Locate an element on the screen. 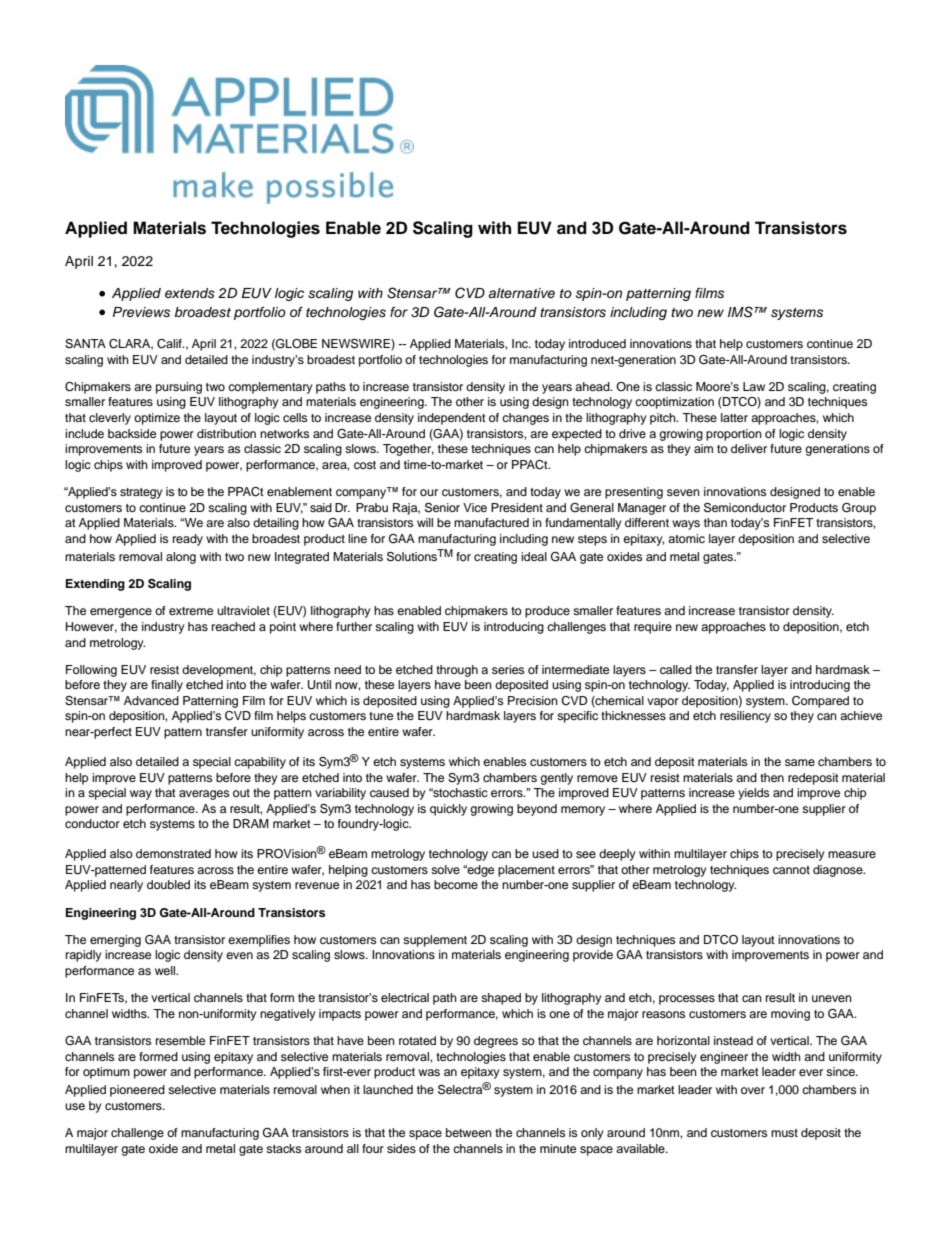 The image size is (952, 1233). pioneered is located at coordinates (137, 1091).
